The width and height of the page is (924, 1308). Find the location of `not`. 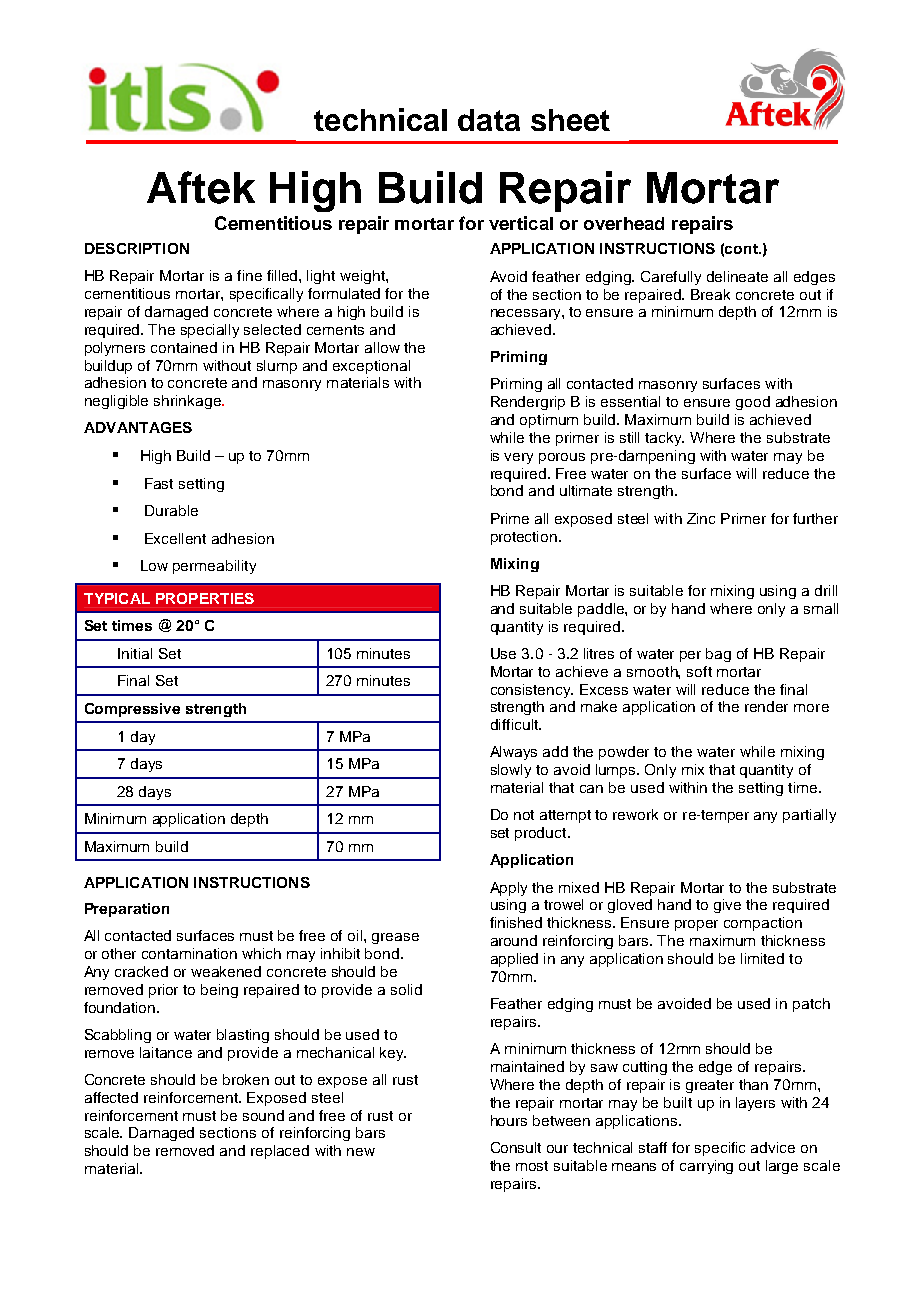

not is located at coordinates (524, 815).
